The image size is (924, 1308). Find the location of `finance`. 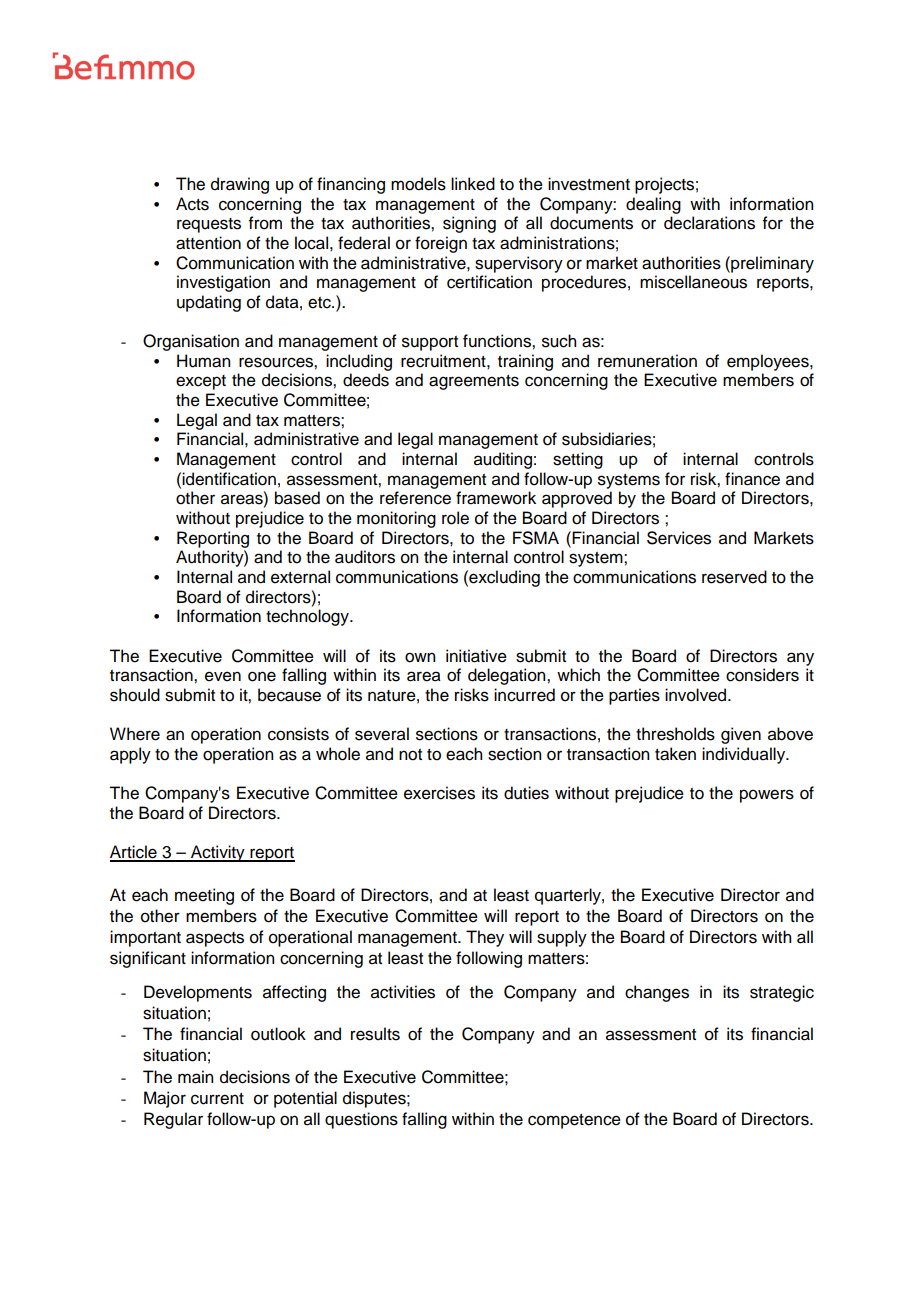

finance is located at coordinates (752, 479).
